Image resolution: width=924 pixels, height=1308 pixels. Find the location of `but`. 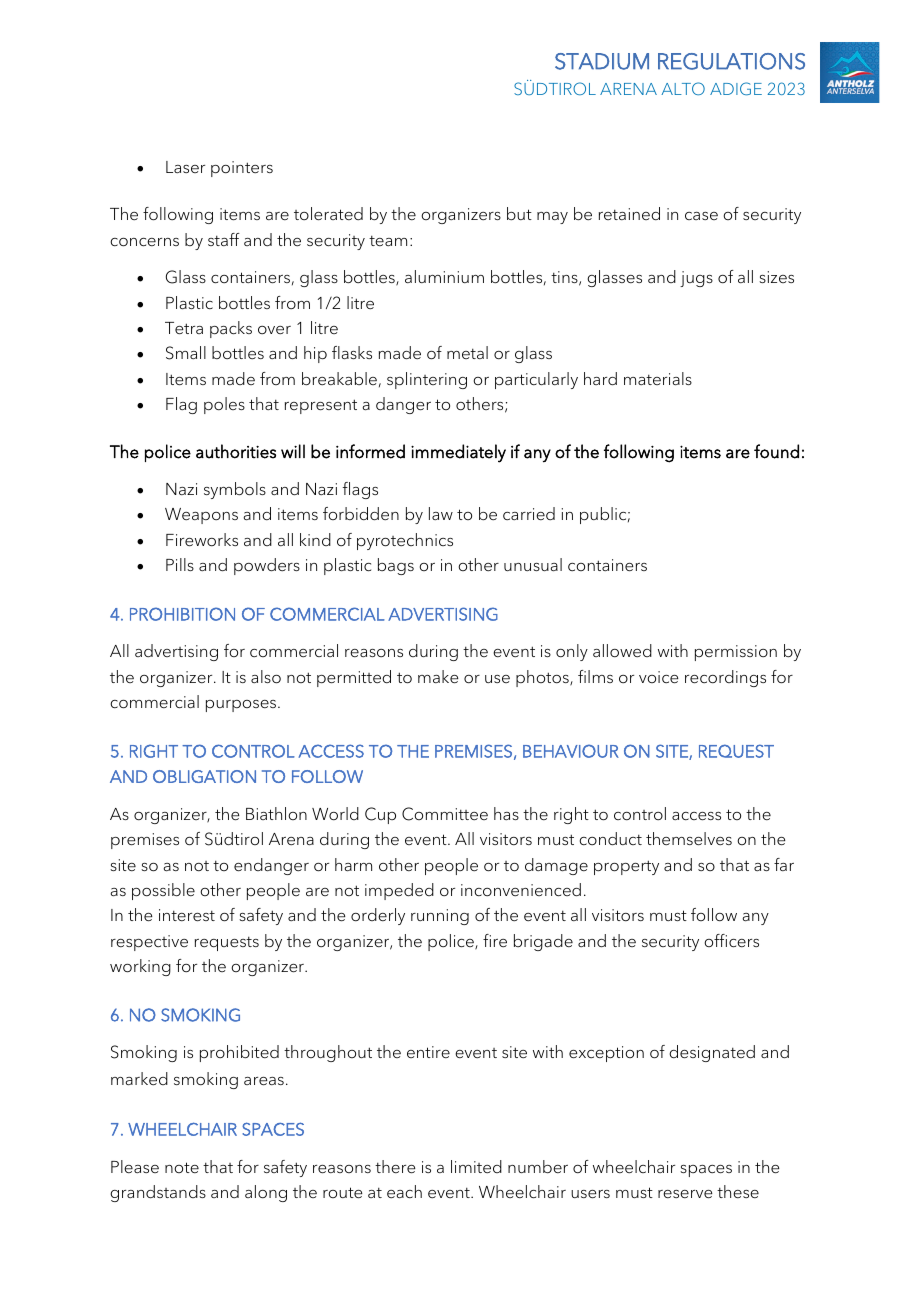

but is located at coordinates (519, 214).
